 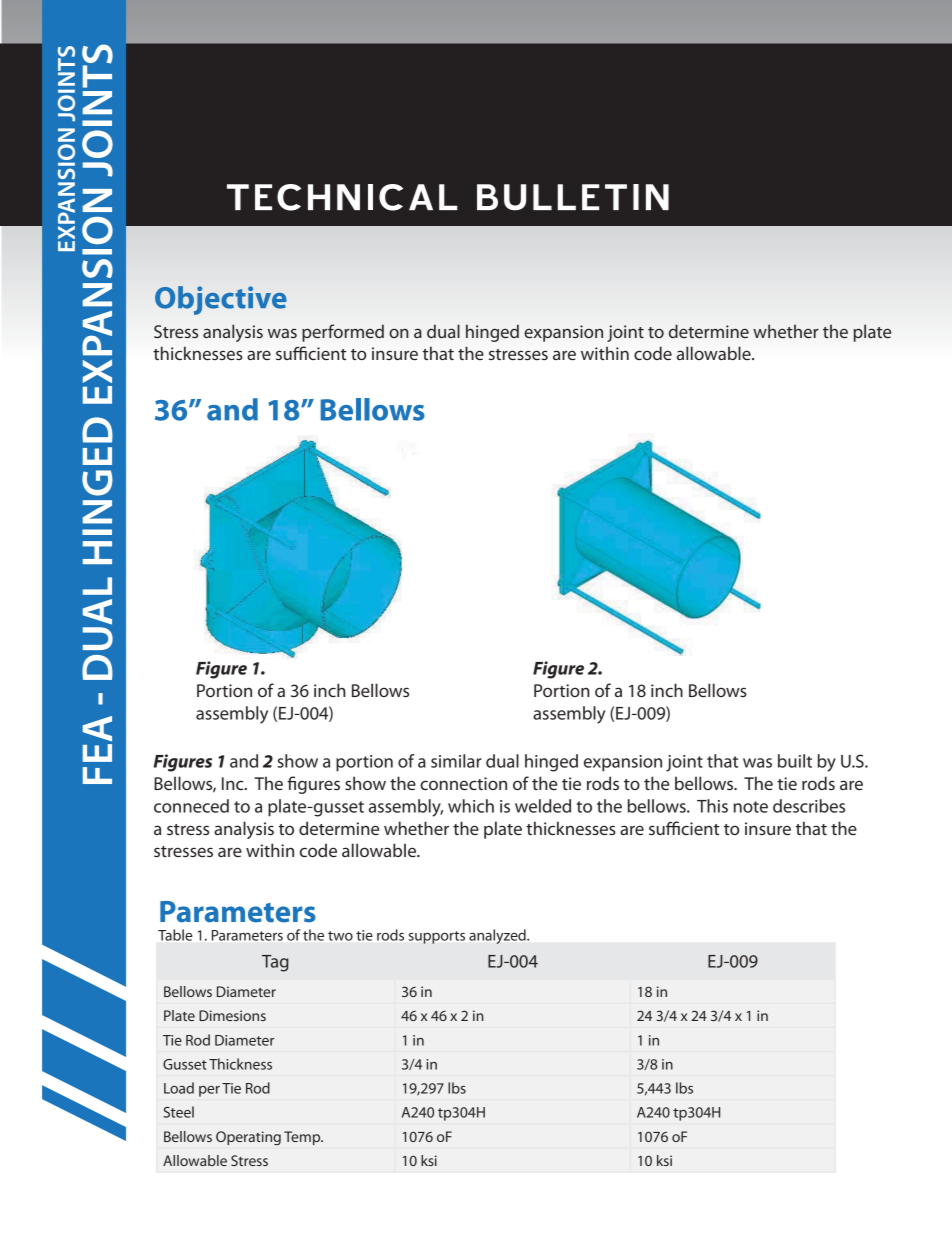 I want to click on TECHNICAL, so click(x=342, y=197).
